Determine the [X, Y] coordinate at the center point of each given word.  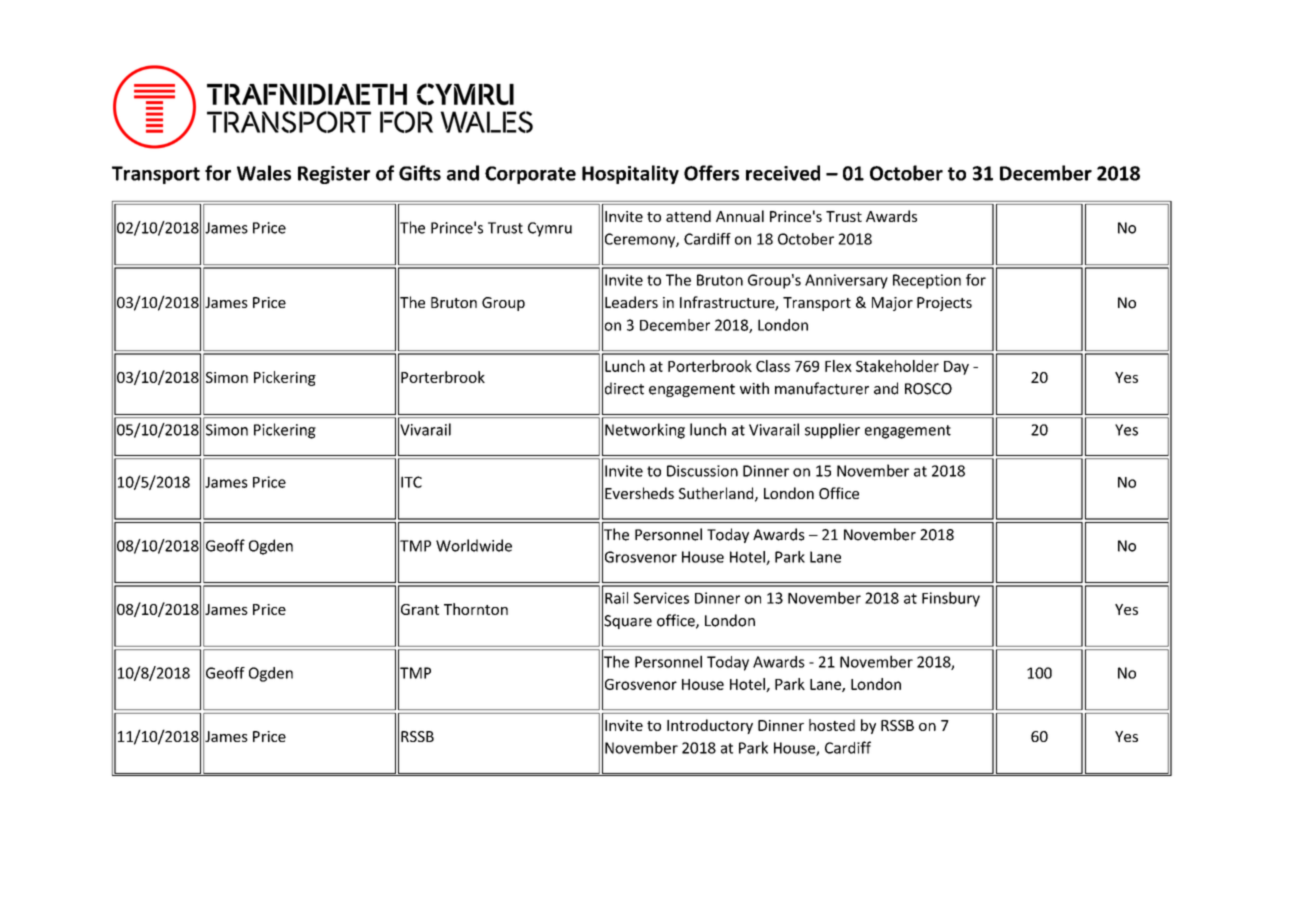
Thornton [476, 609]
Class [773, 366]
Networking [645, 431]
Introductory [710, 726]
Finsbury [951, 599]
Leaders [631, 302]
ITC [411, 482]
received [783, 173]
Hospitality [630, 174]
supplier [832, 431]
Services [661, 598]
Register [334, 175]
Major [892, 304]
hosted [832, 725]
